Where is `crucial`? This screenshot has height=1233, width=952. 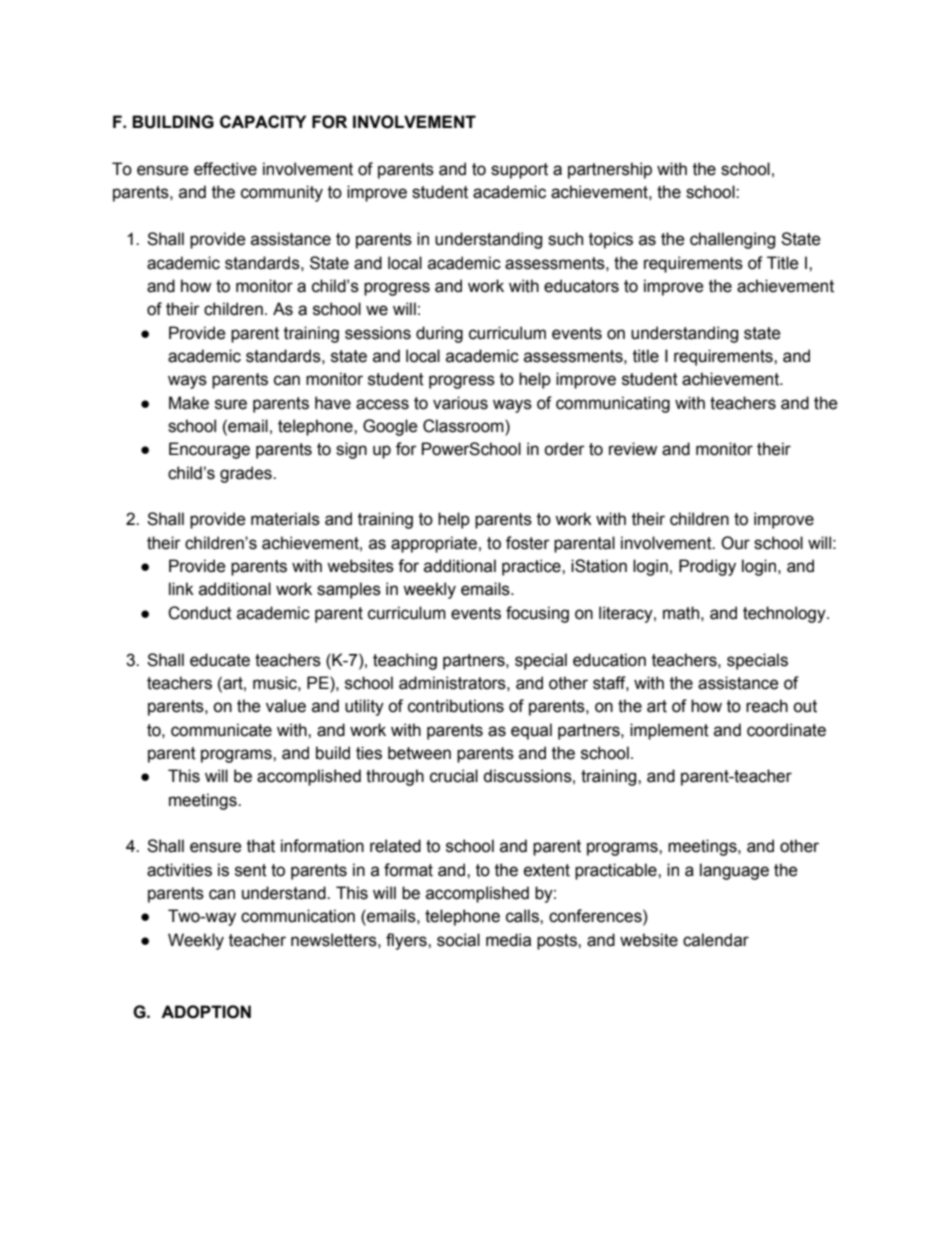 crucial is located at coordinates (454, 776).
